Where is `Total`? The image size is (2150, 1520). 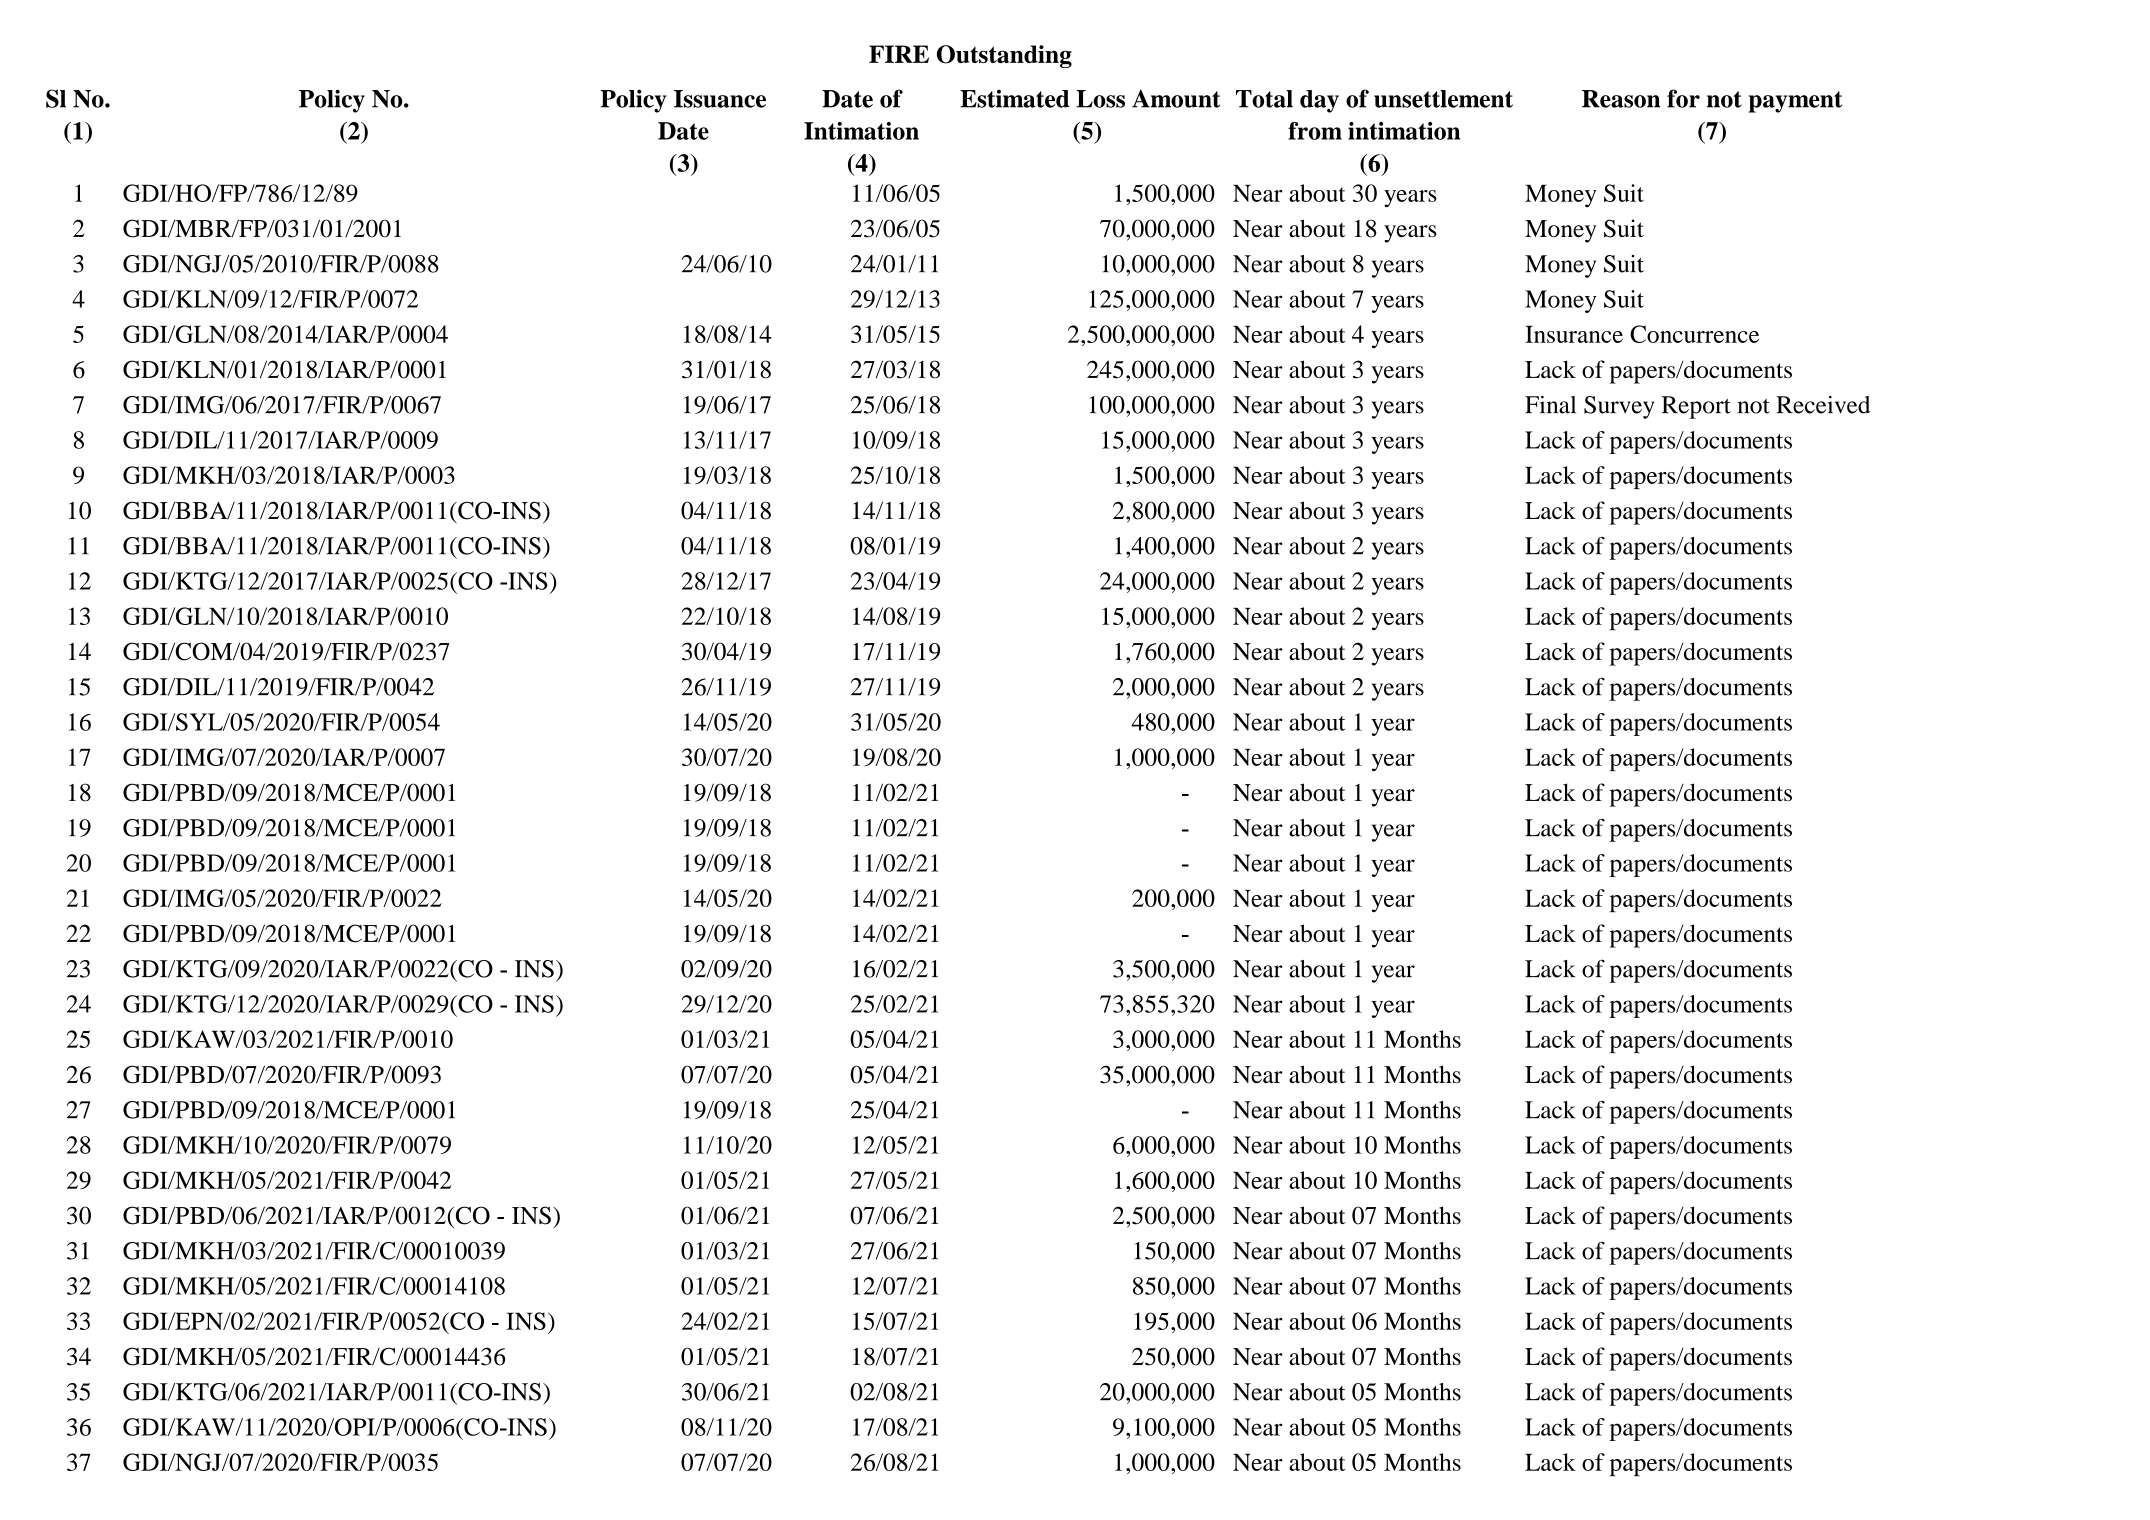
Total is located at coordinates (1264, 99).
